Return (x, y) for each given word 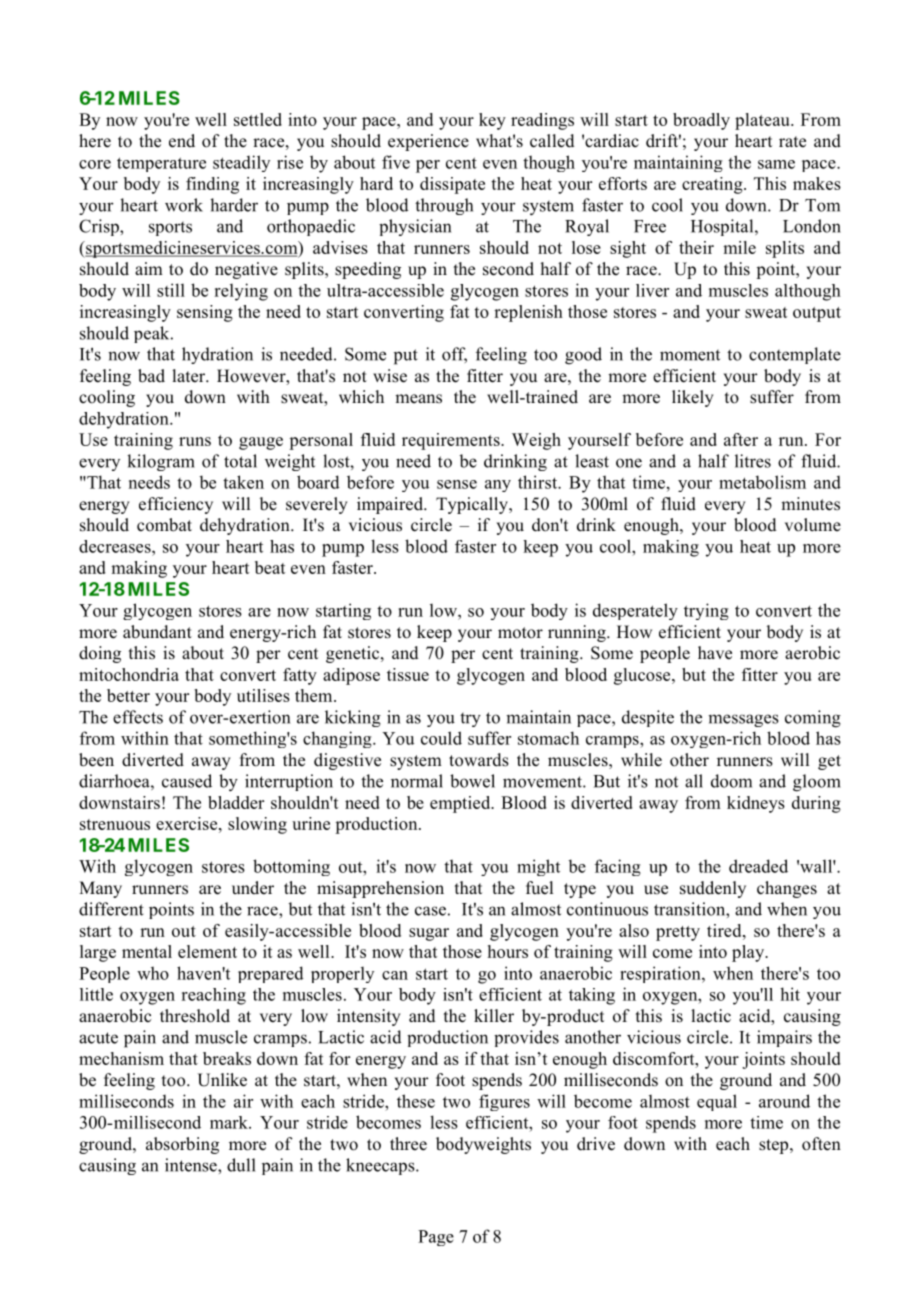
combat (164, 525)
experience (428, 142)
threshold (195, 1016)
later (190, 376)
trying (706, 611)
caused (187, 781)
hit (790, 994)
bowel (472, 781)
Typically (473, 505)
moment (690, 355)
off (454, 355)
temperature (161, 164)
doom (731, 781)
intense (192, 1165)
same (776, 164)
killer (494, 1016)
